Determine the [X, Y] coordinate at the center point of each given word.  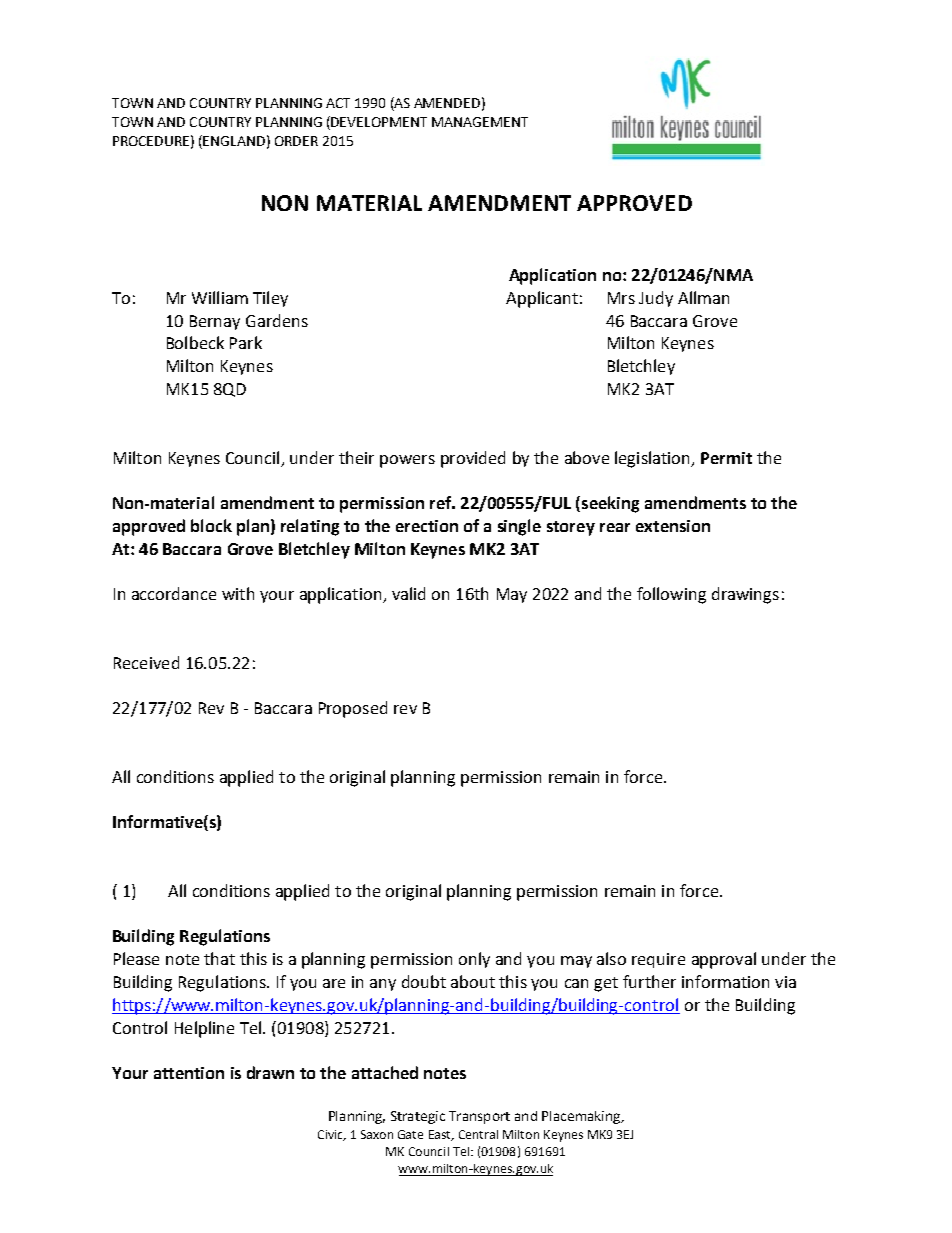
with [238, 593]
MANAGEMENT [480, 122]
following [671, 595]
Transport [479, 1117]
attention [189, 1073]
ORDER [296, 141]
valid [408, 593]
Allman [703, 297]
